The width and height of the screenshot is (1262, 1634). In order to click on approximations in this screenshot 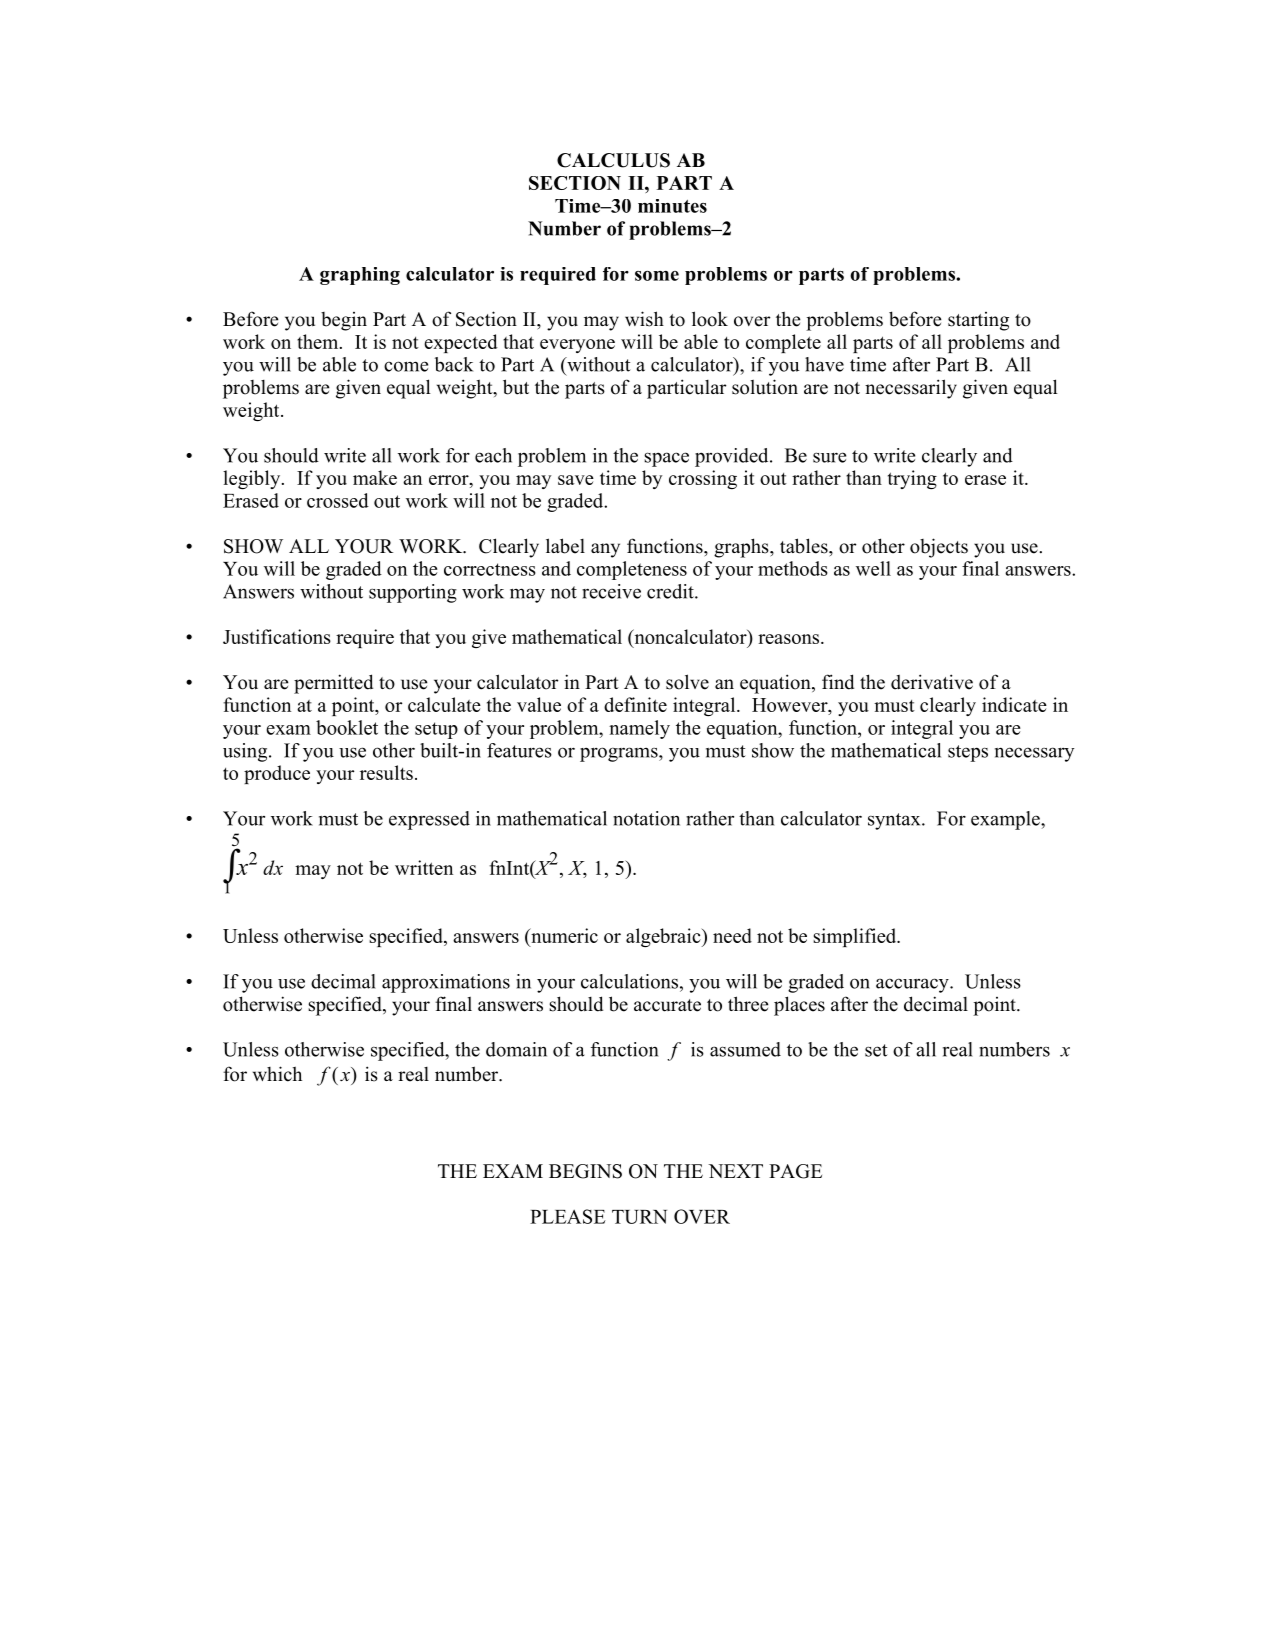, I will do `click(446, 983)`.
